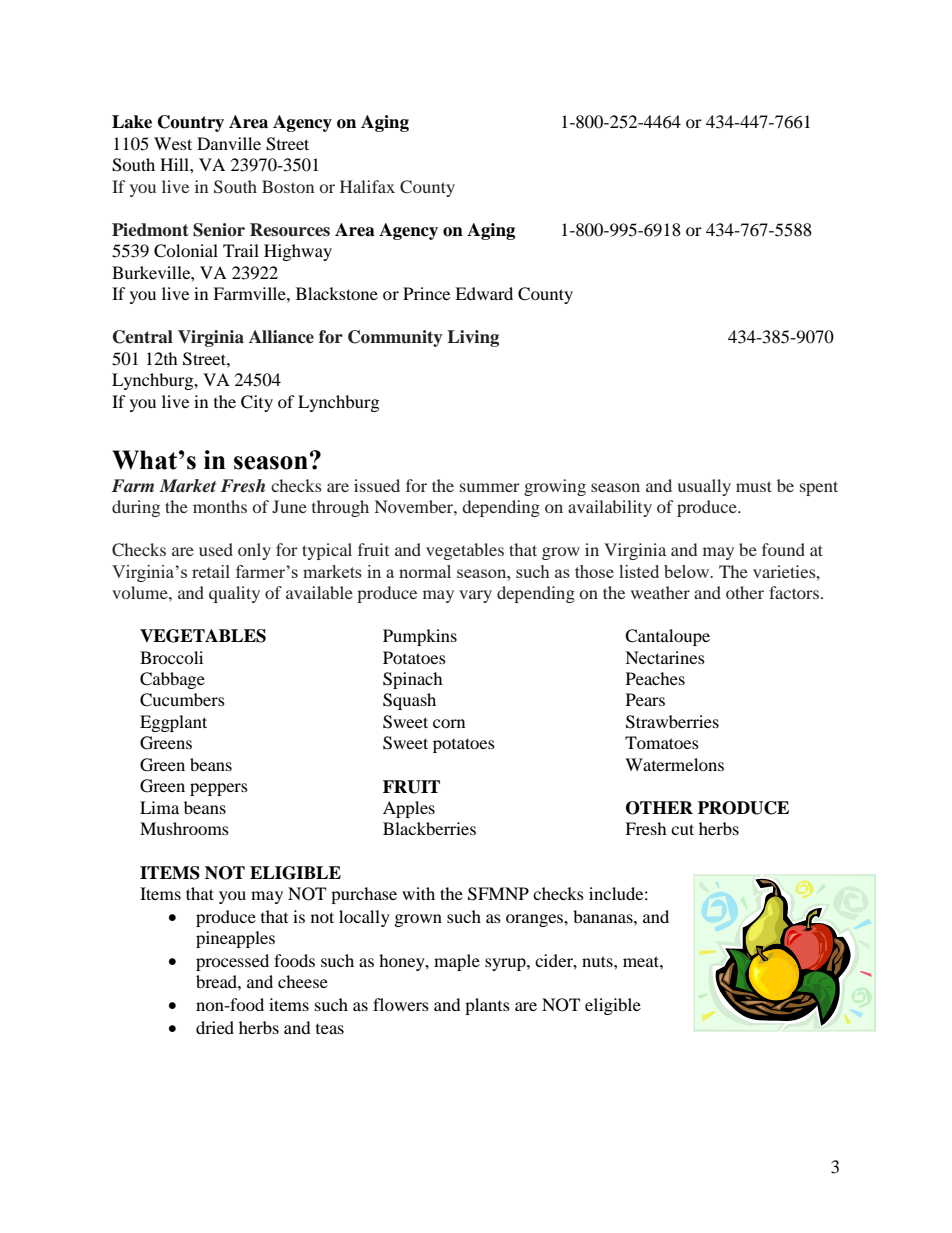 This screenshot has width=952, height=1233. I want to click on Edward, so click(484, 293).
